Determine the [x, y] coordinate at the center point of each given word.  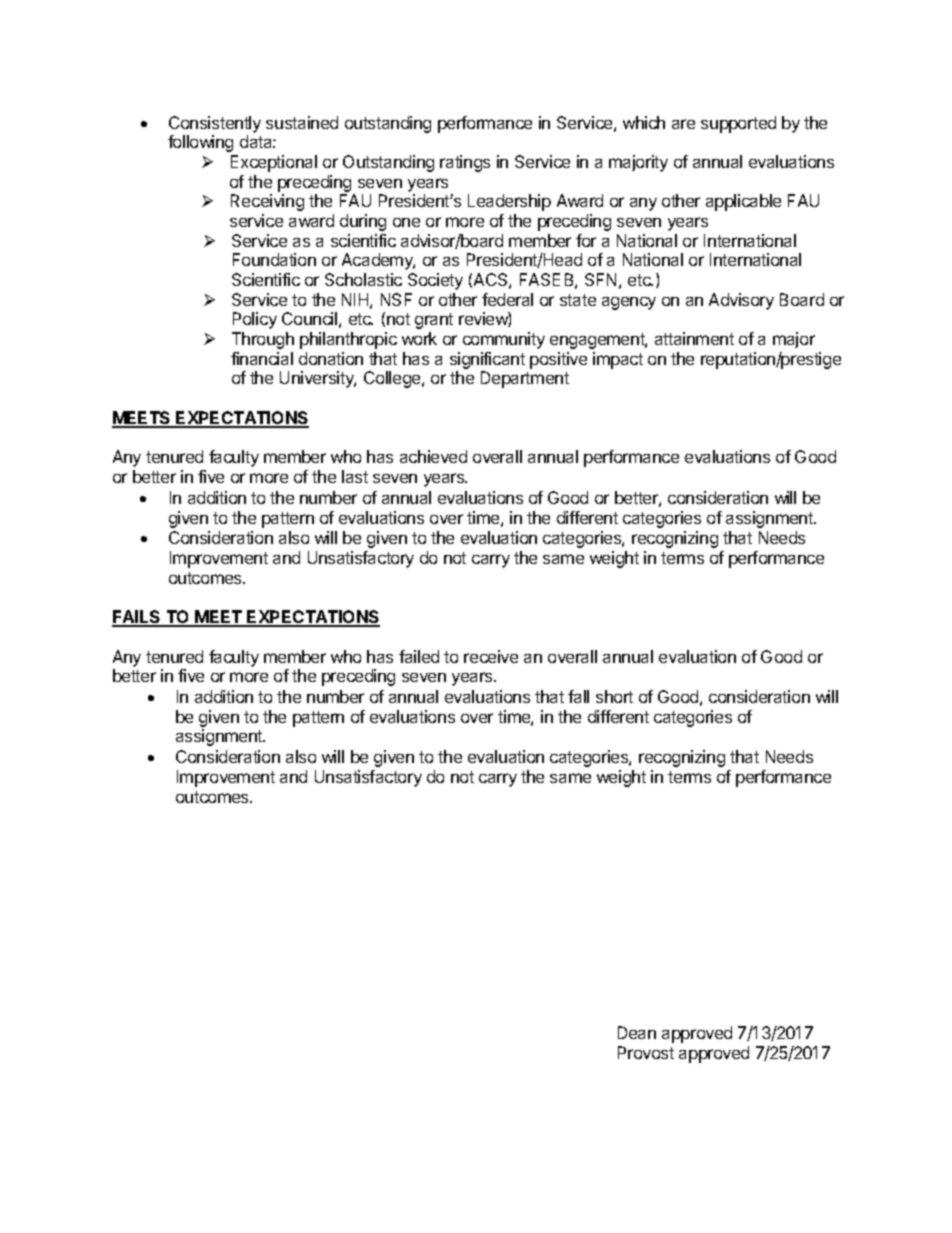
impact [618, 360]
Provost [646, 1052]
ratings [465, 163]
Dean [637, 1032]
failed [419, 656]
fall [578, 696]
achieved [433, 456]
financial [262, 358]
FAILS [137, 618]
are [683, 124]
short [614, 696]
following [200, 143]
